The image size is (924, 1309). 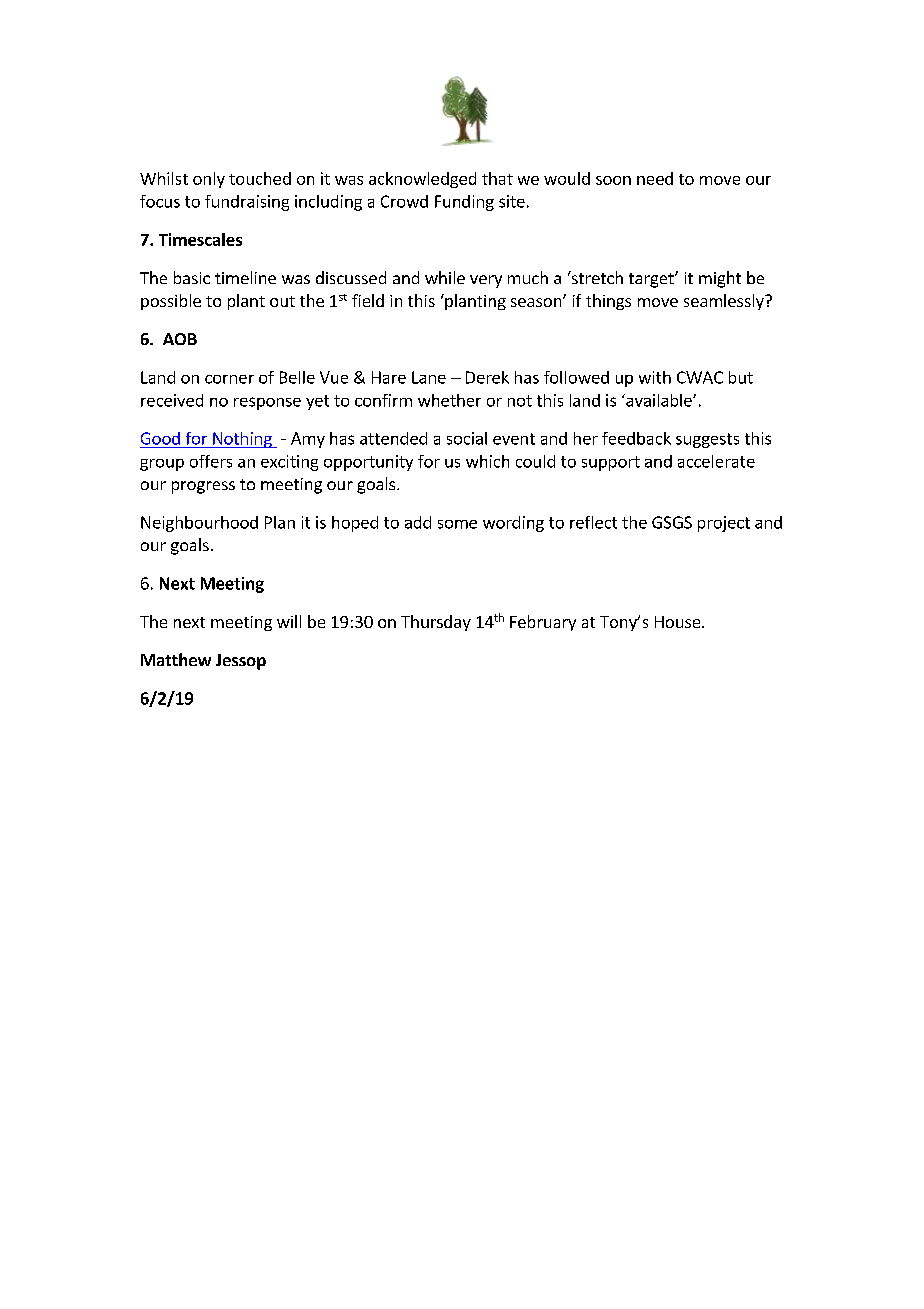 What do you see at coordinates (242, 440) in the image?
I see `Nothing` at bounding box center [242, 440].
